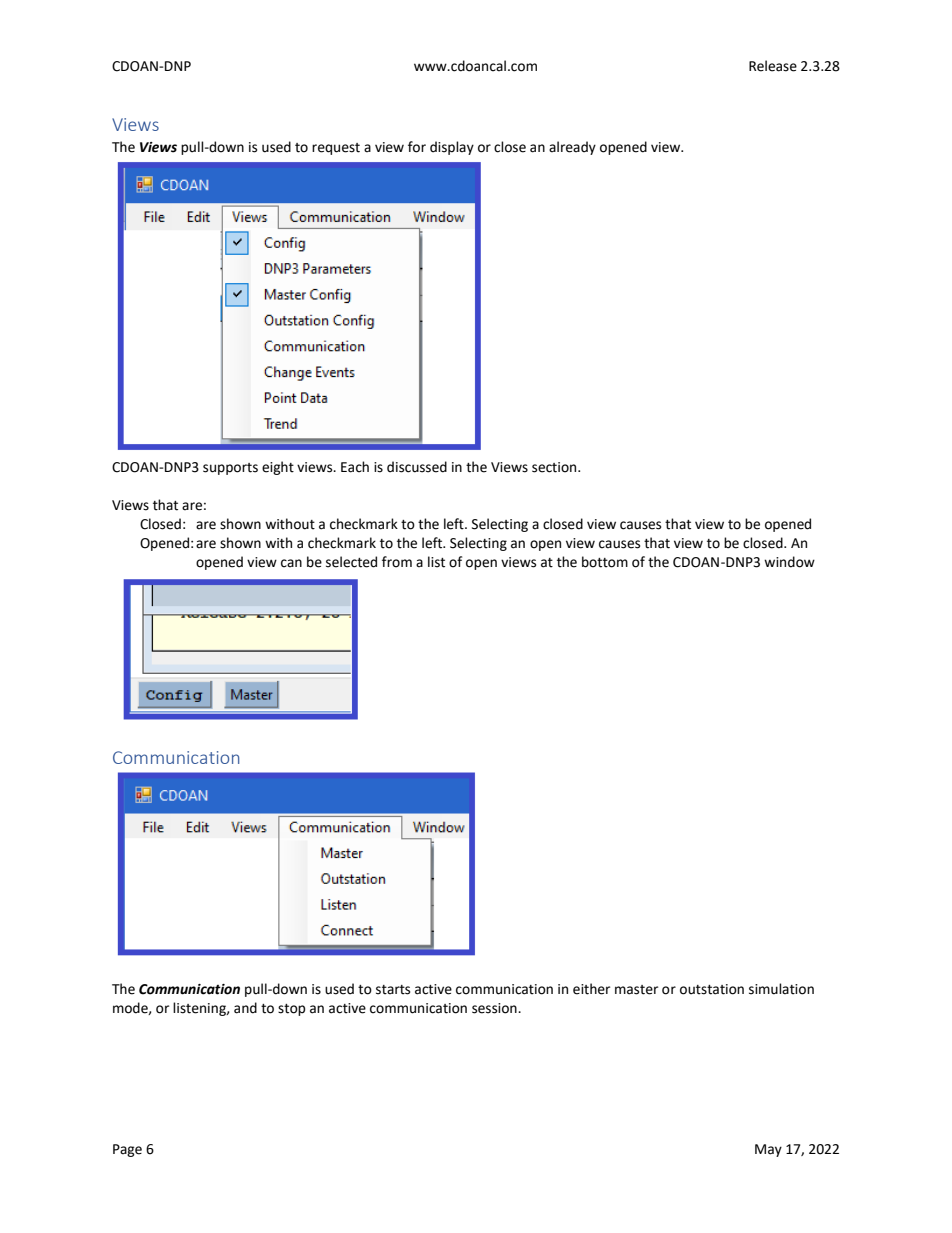 Image resolution: width=952 pixels, height=1233 pixels. Describe the element at coordinates (127, 1150) in the screenshot. I see `Page` at that location.
